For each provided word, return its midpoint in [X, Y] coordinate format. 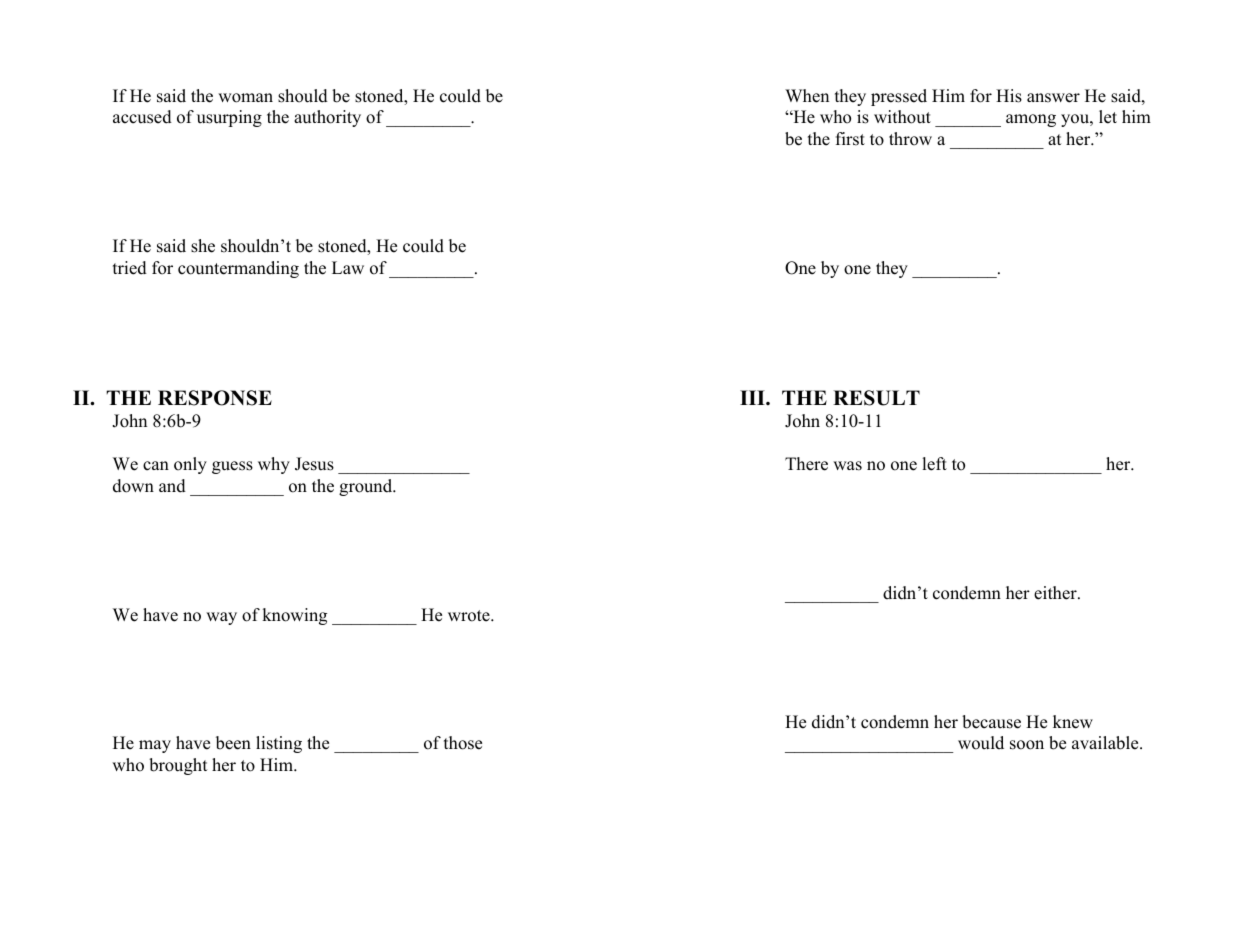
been [233, 743]
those [463, 743]
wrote [470, 616]
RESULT [876, 398]
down [133, 486]
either [1056, 593]
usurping [229, 118]
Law [348, 267]
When [807, 96]
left [934, 464]
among [1031, 120]
